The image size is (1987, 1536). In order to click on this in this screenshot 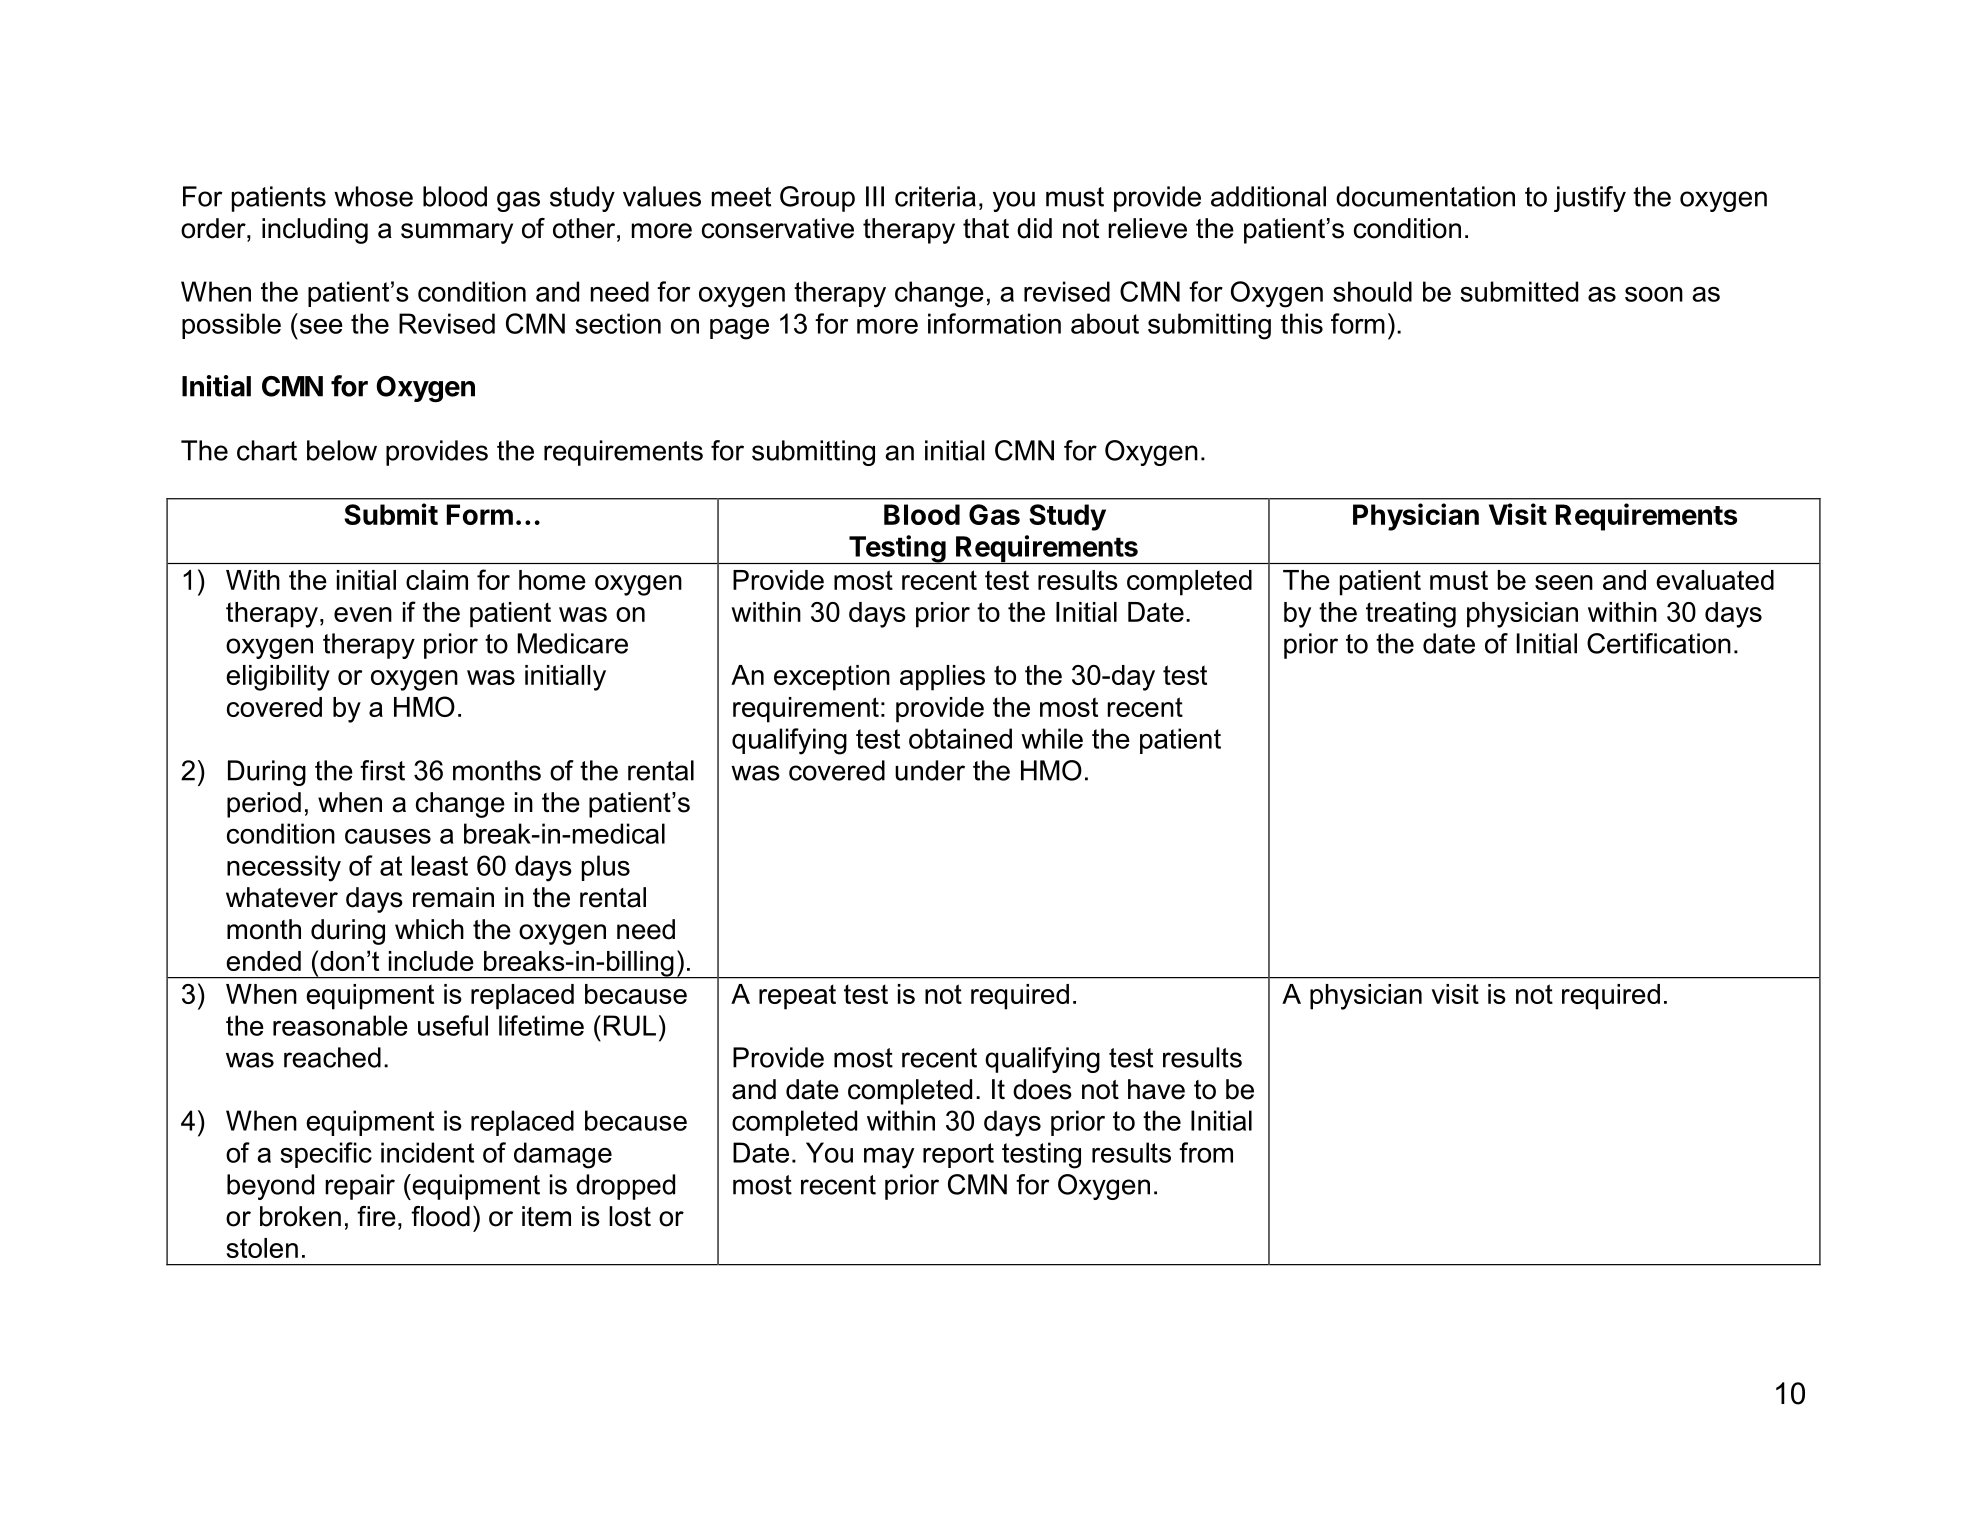, I will do `click(1302, 323)`.
